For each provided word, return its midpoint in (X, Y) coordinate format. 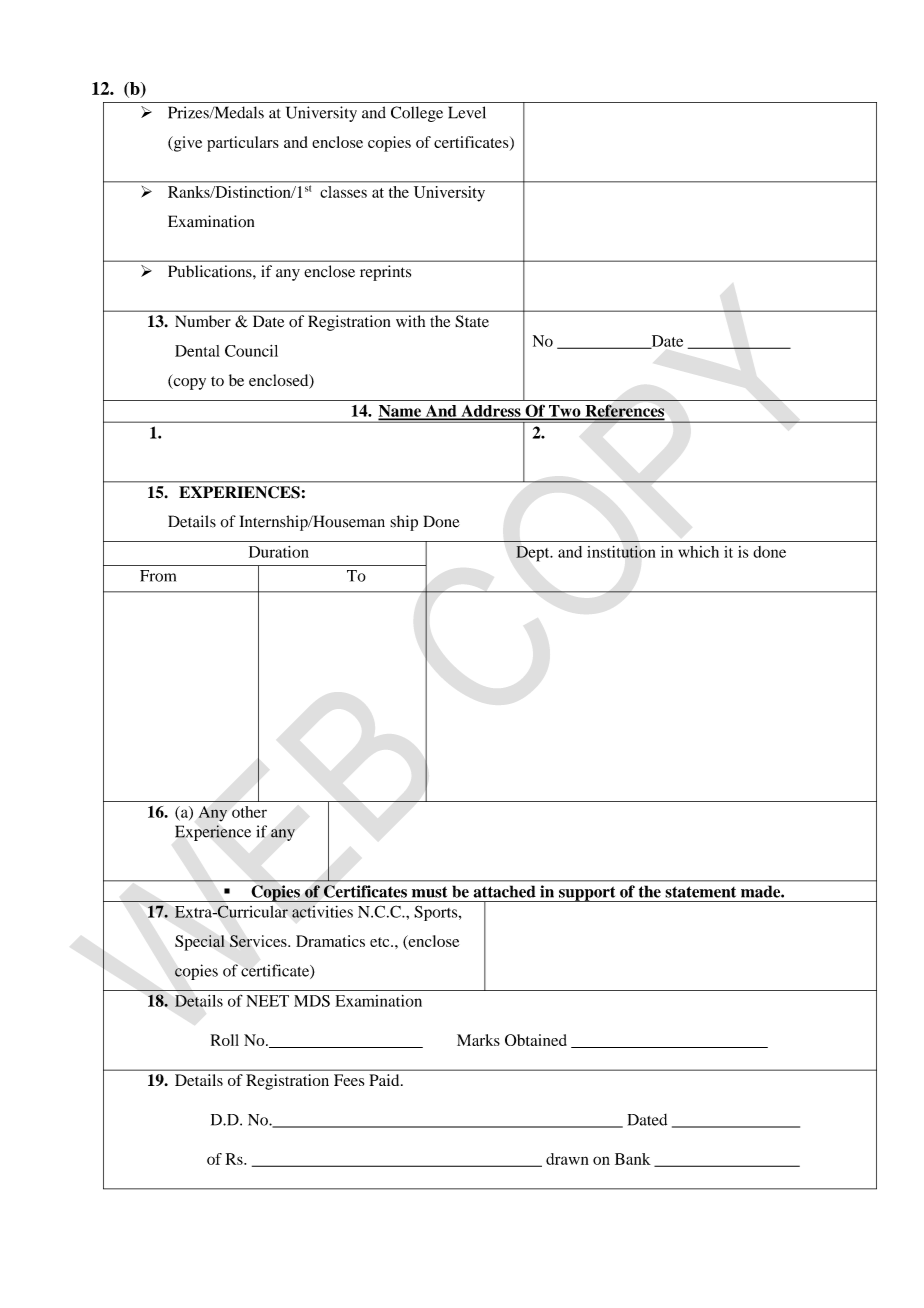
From (158, 576)
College (417, 114)
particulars (243, 144)
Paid (385, 1080)
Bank (633, 1159)
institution (621, 551)
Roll (225, 1040)
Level (467, 112)
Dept (534, 554)
